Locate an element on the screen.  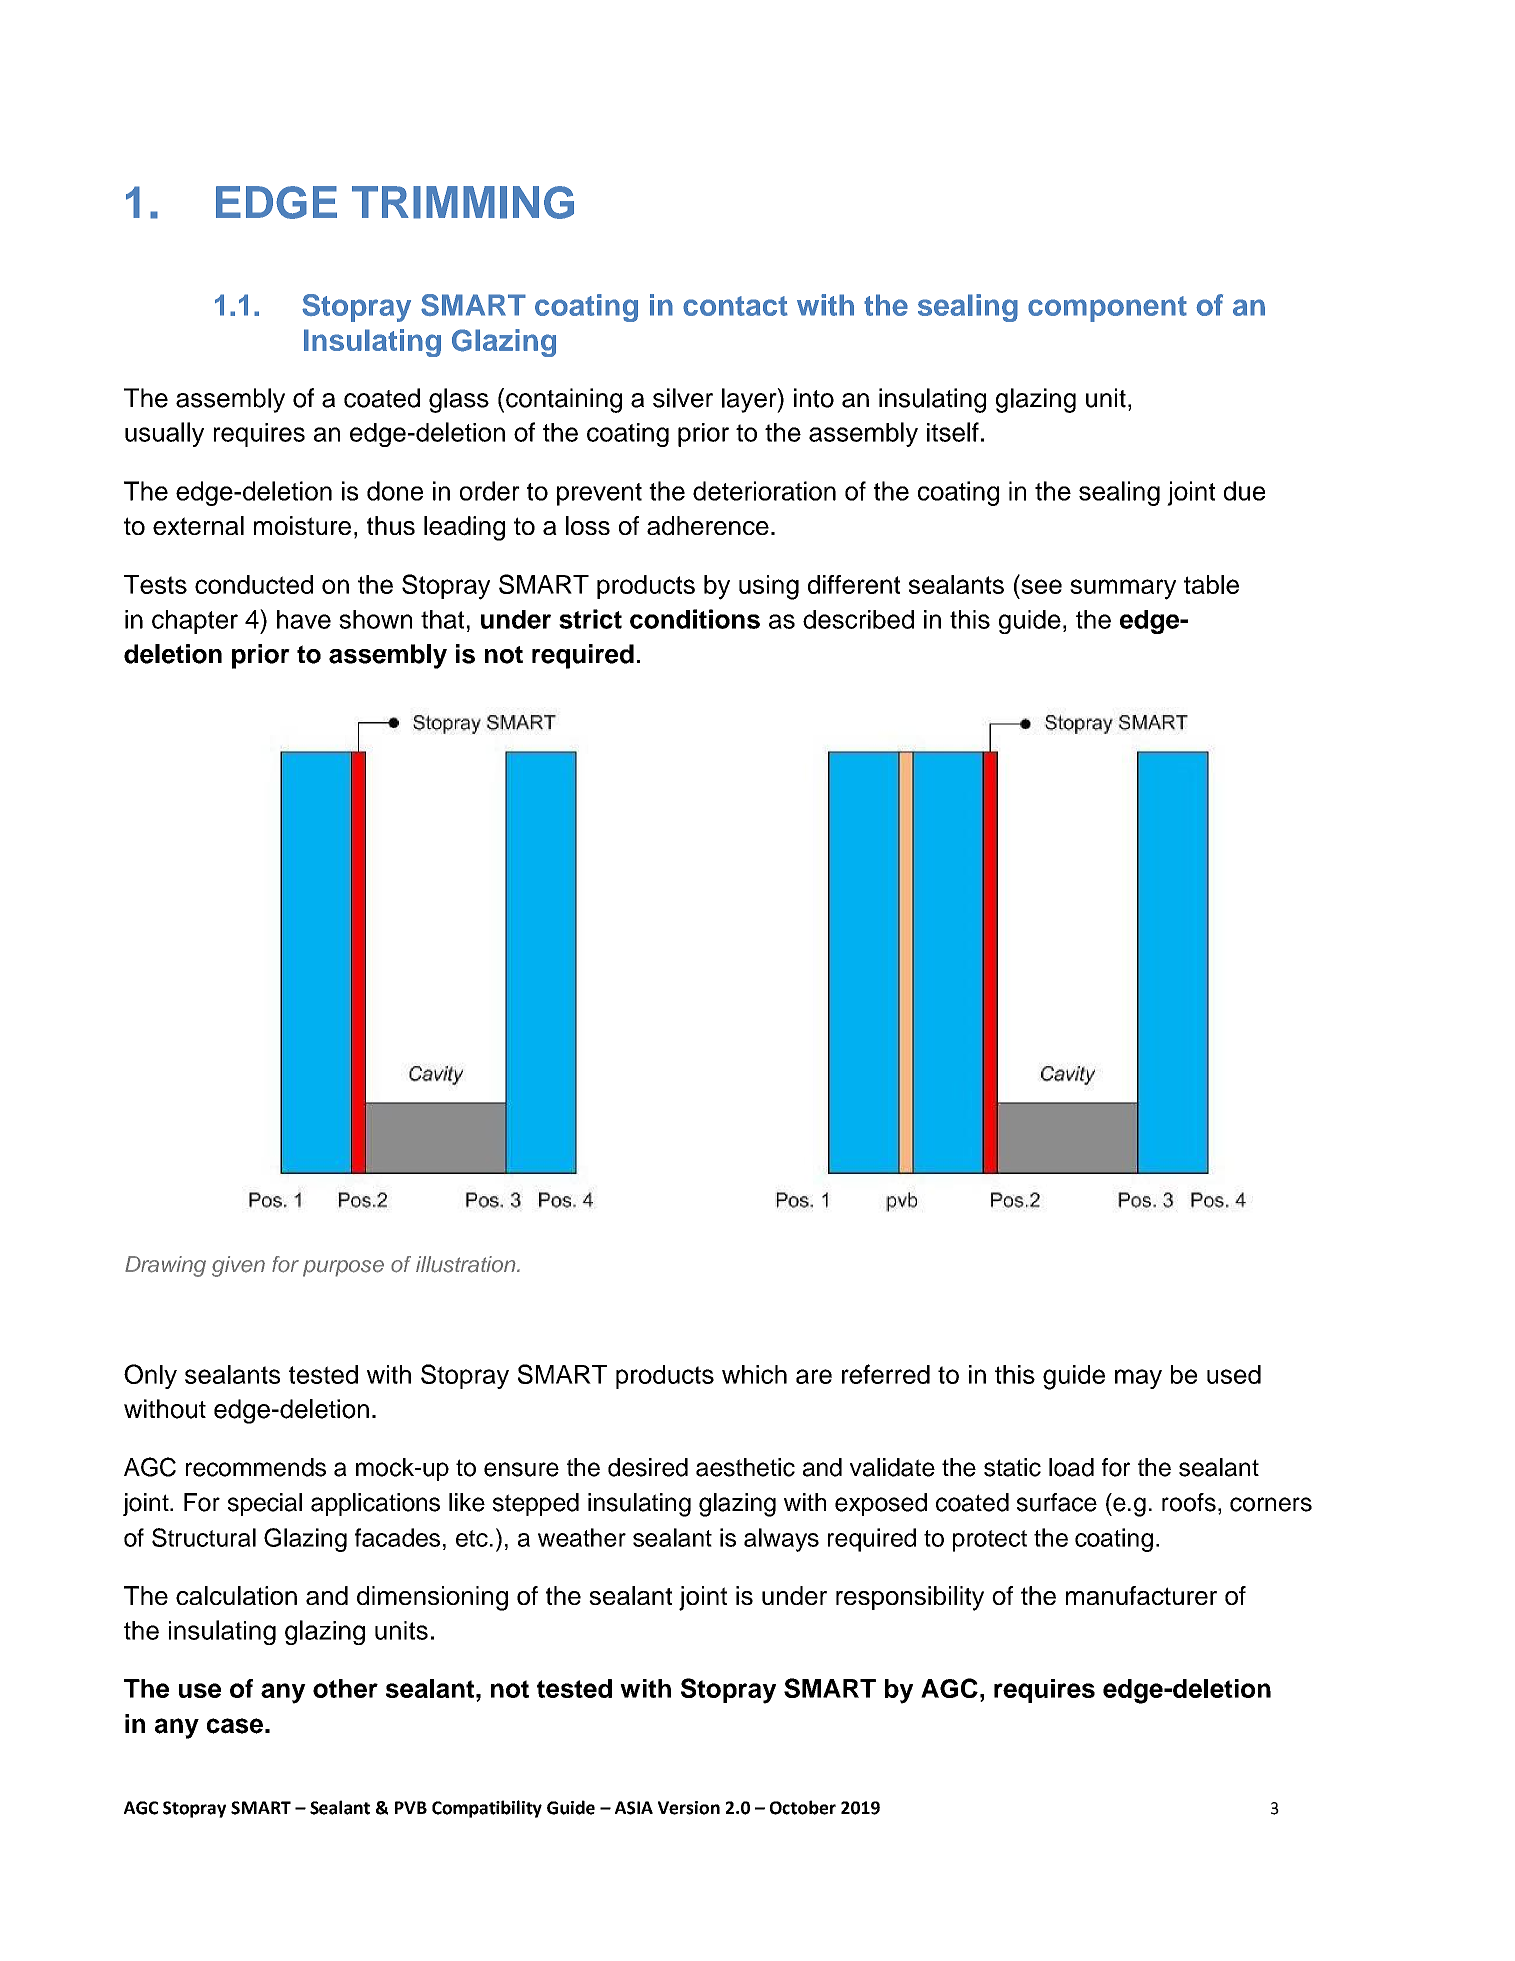
may is located at coordinates (1138, 1379).
